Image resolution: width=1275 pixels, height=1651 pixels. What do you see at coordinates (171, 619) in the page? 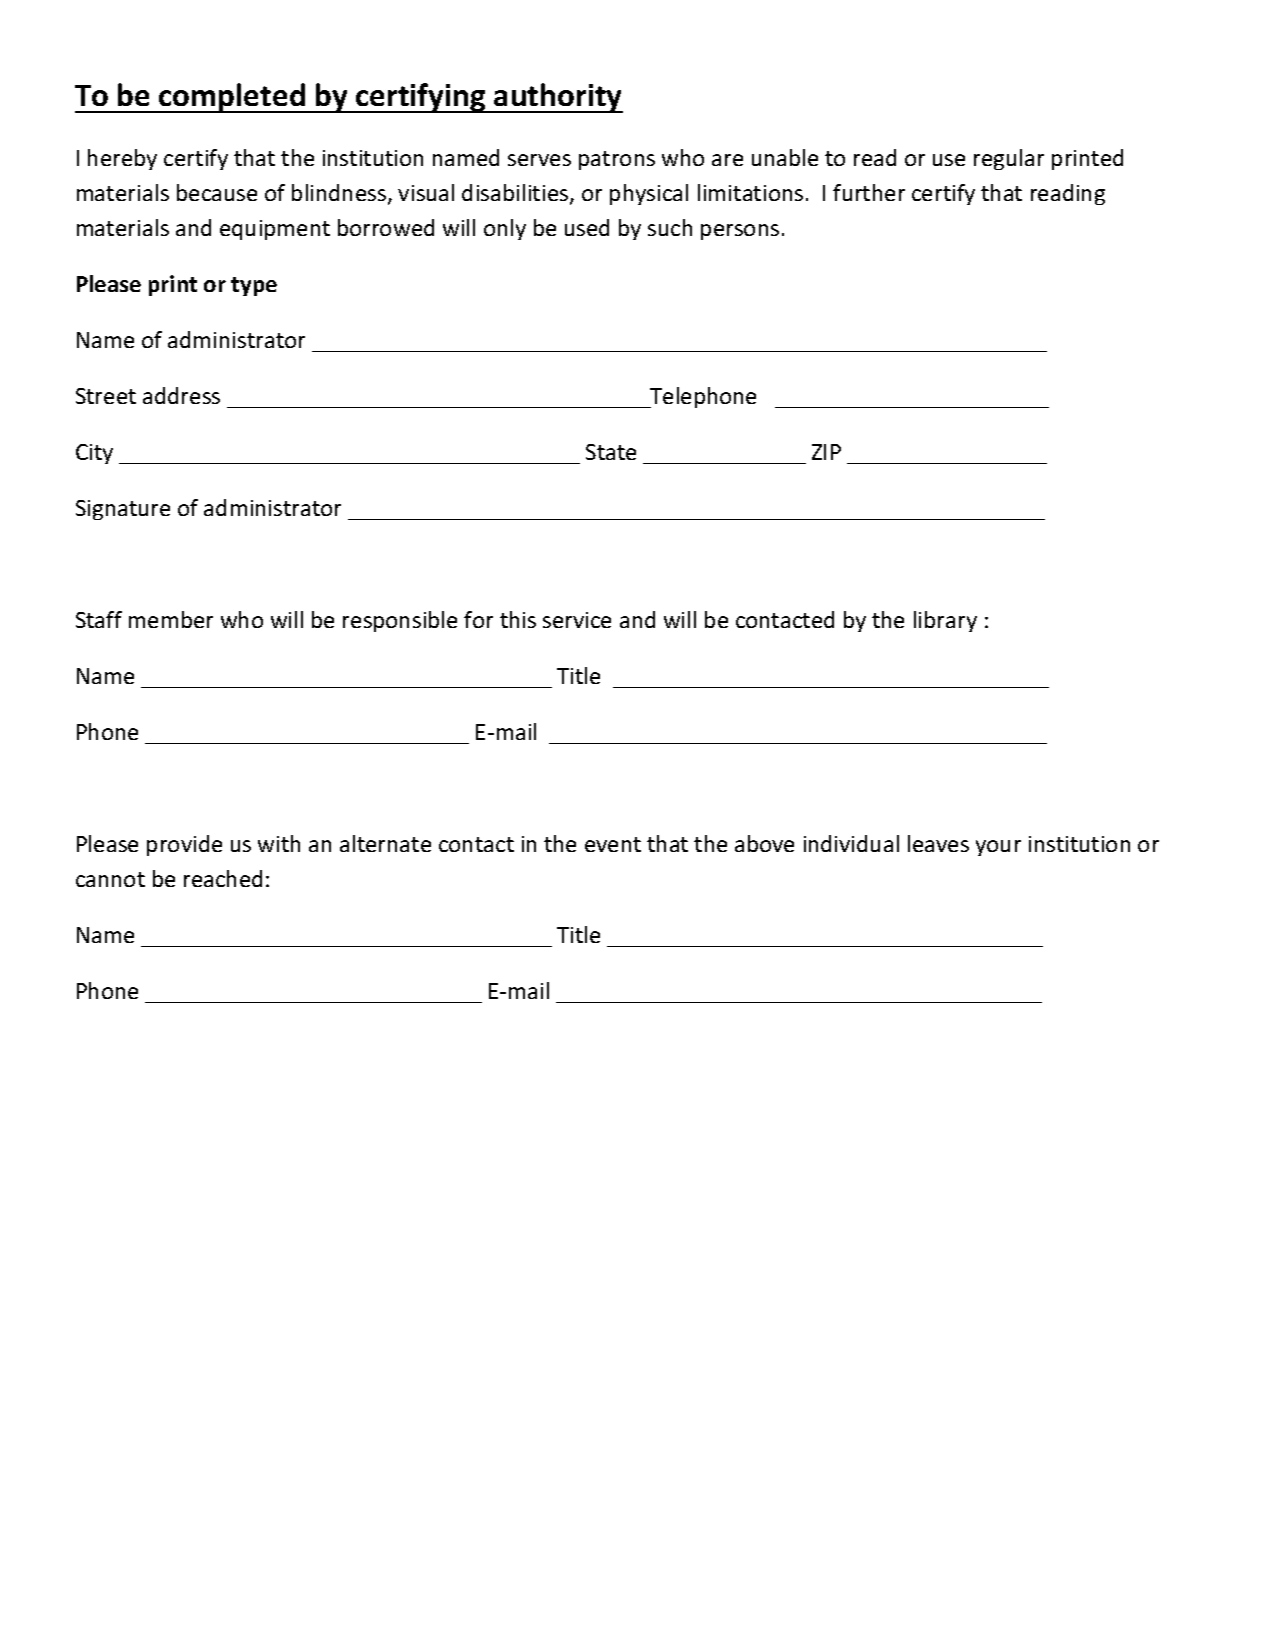
I see `member` at bounding box center [171, 619].
